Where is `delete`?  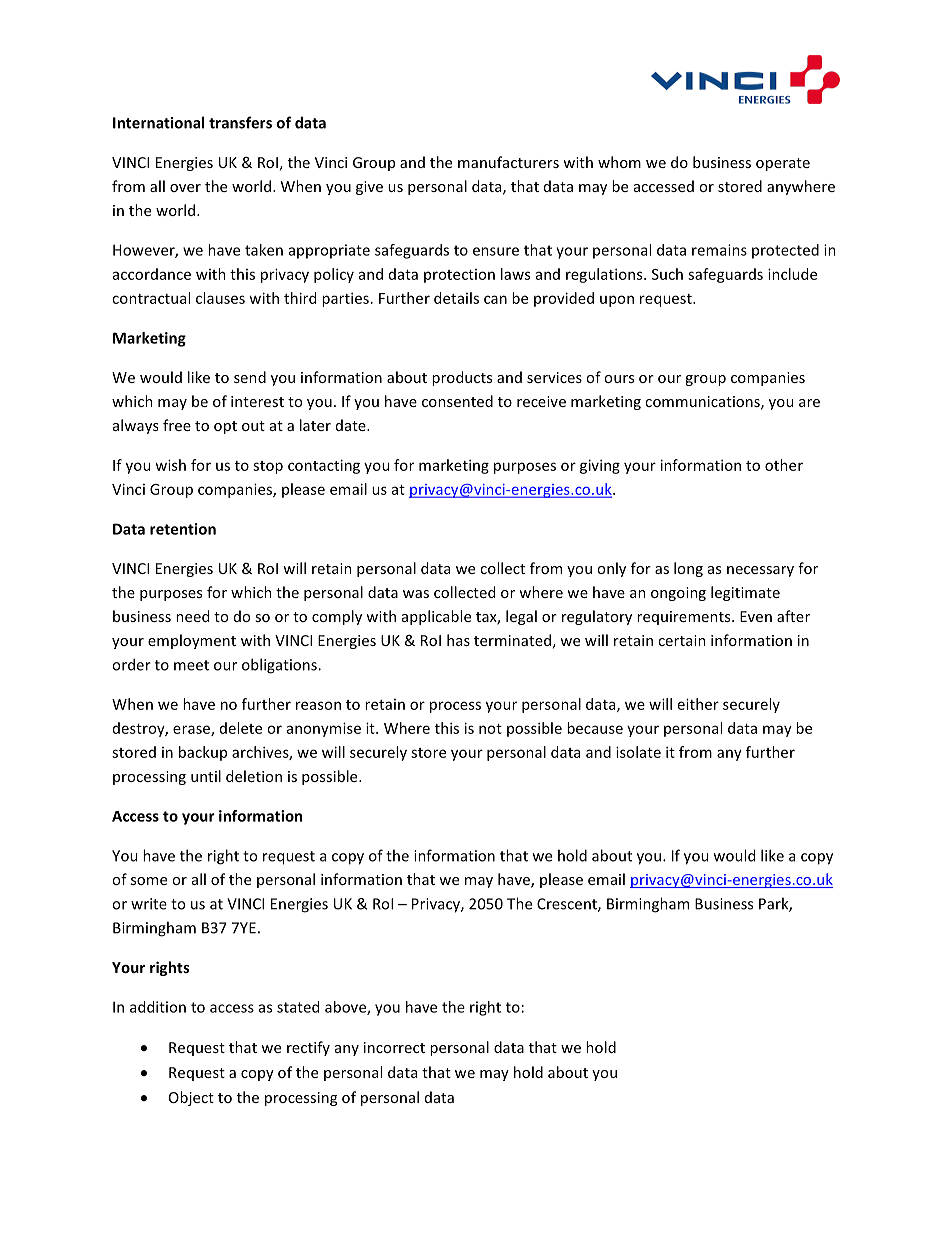 delete is located at coordinates (241, 728).
